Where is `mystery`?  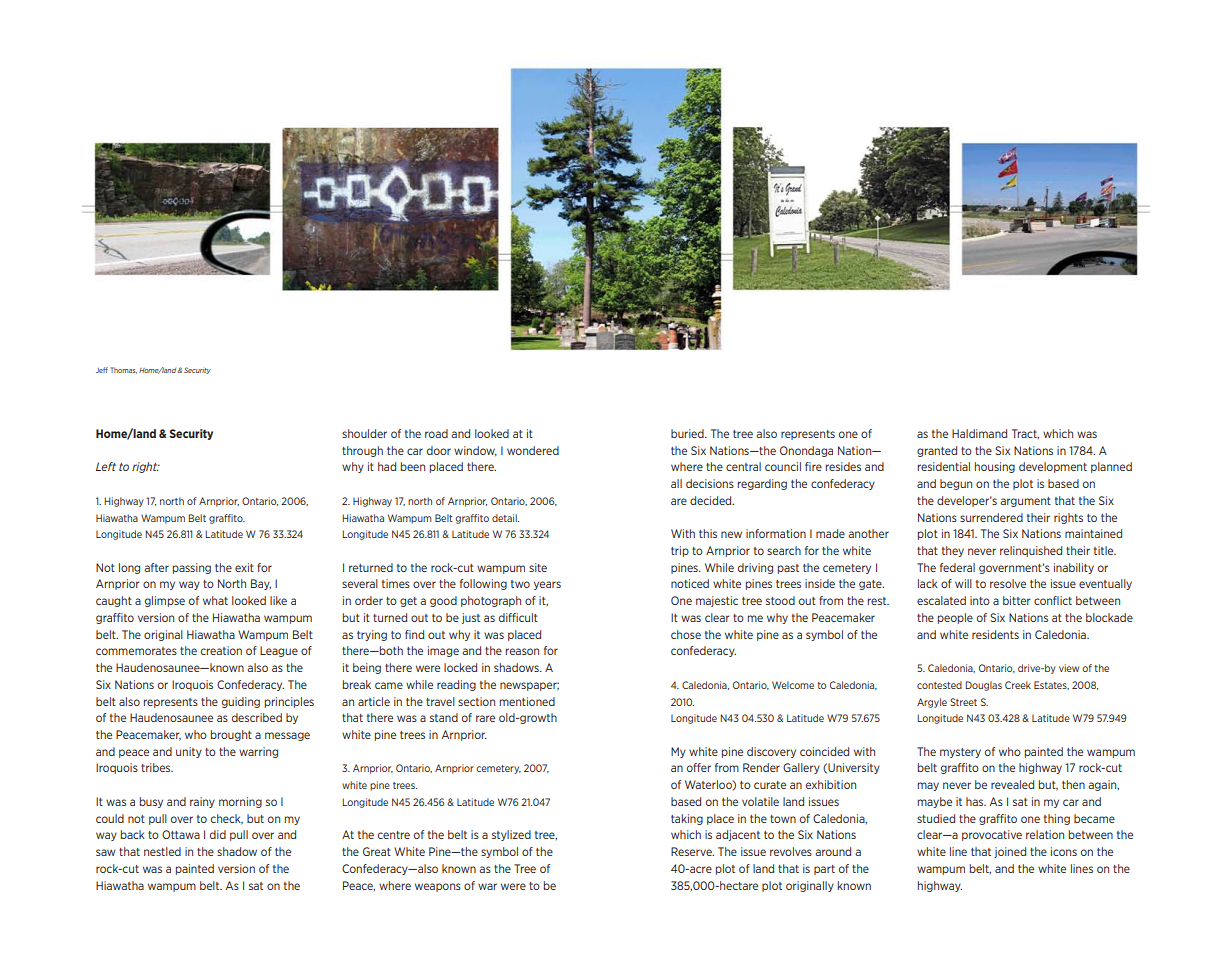
mystery is located at coordinates (960, 753).
